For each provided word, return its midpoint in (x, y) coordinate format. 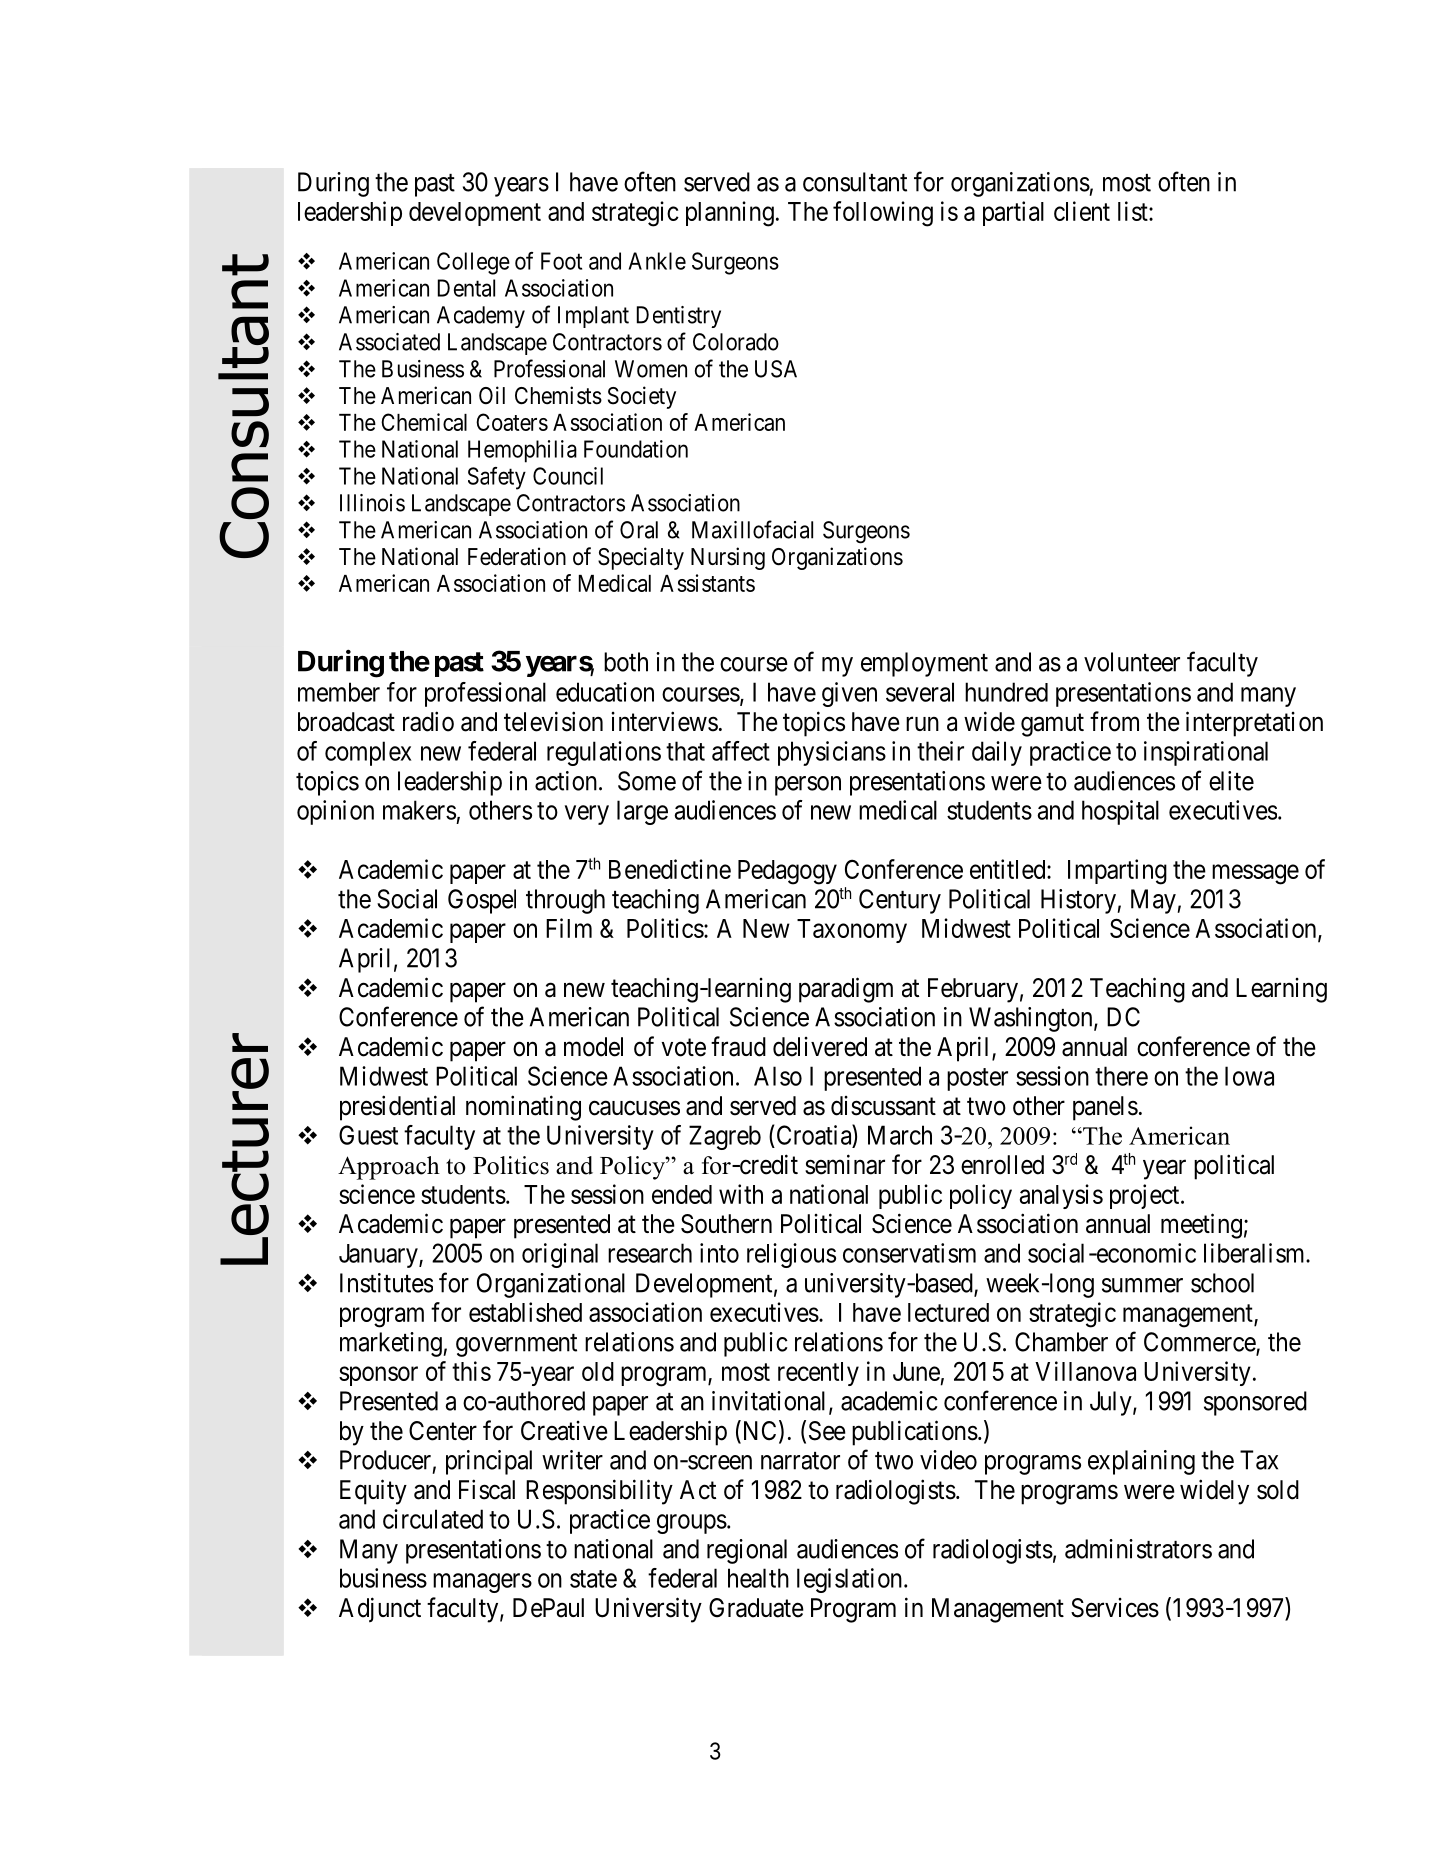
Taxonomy (852, 931)
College (473, 263)
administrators (1138, 1549)
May (1154, 901)
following (883, 214)
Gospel (482, 901)
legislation (849, 1580)
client (1082, 211)
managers (482, 1583)
